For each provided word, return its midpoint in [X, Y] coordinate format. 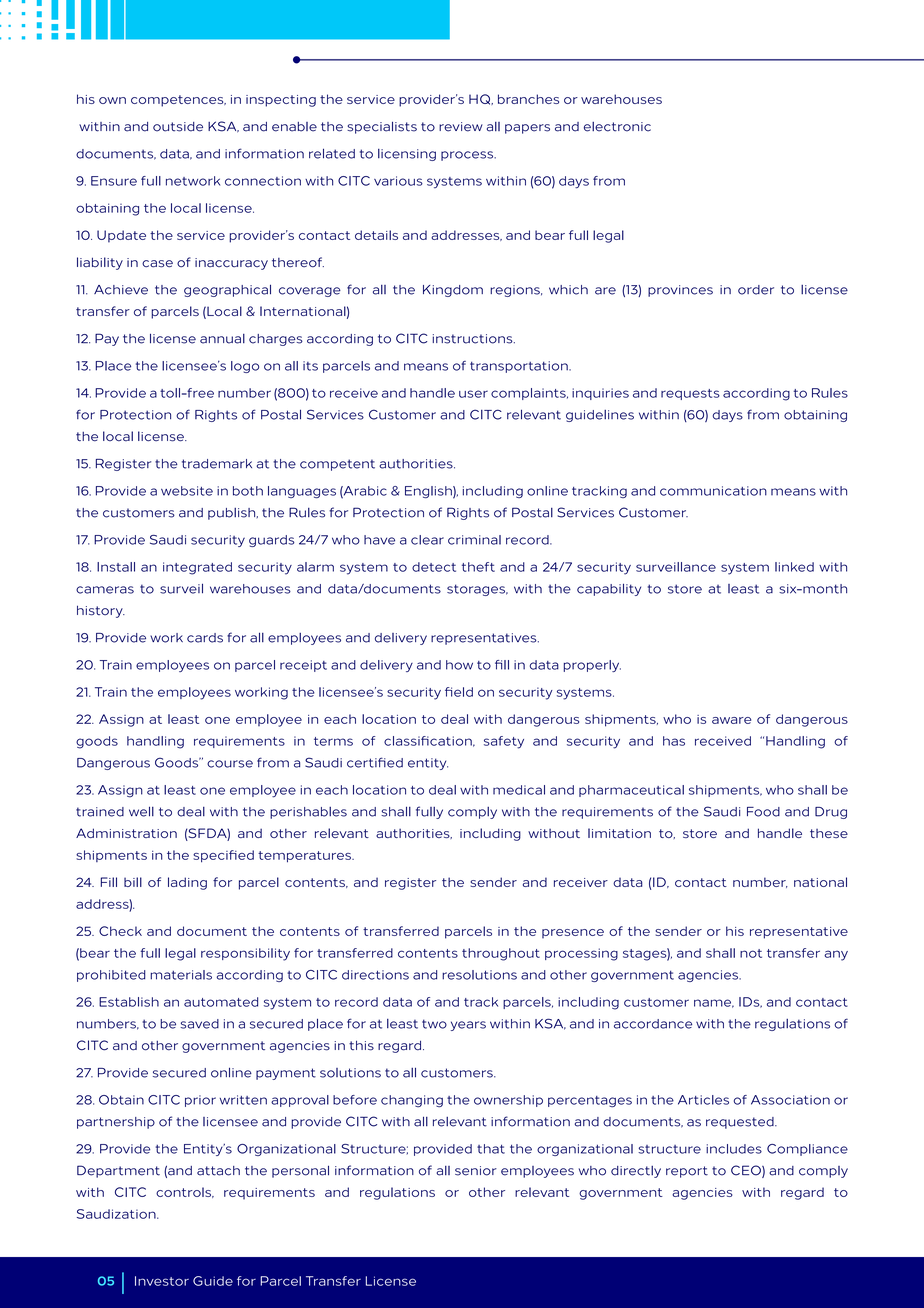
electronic [617, 127]
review [461, 127]
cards [205, 638]
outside [178, 127]
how [459, 665]
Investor [162, 1281]
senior [476, 1171]
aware [731, 720]
